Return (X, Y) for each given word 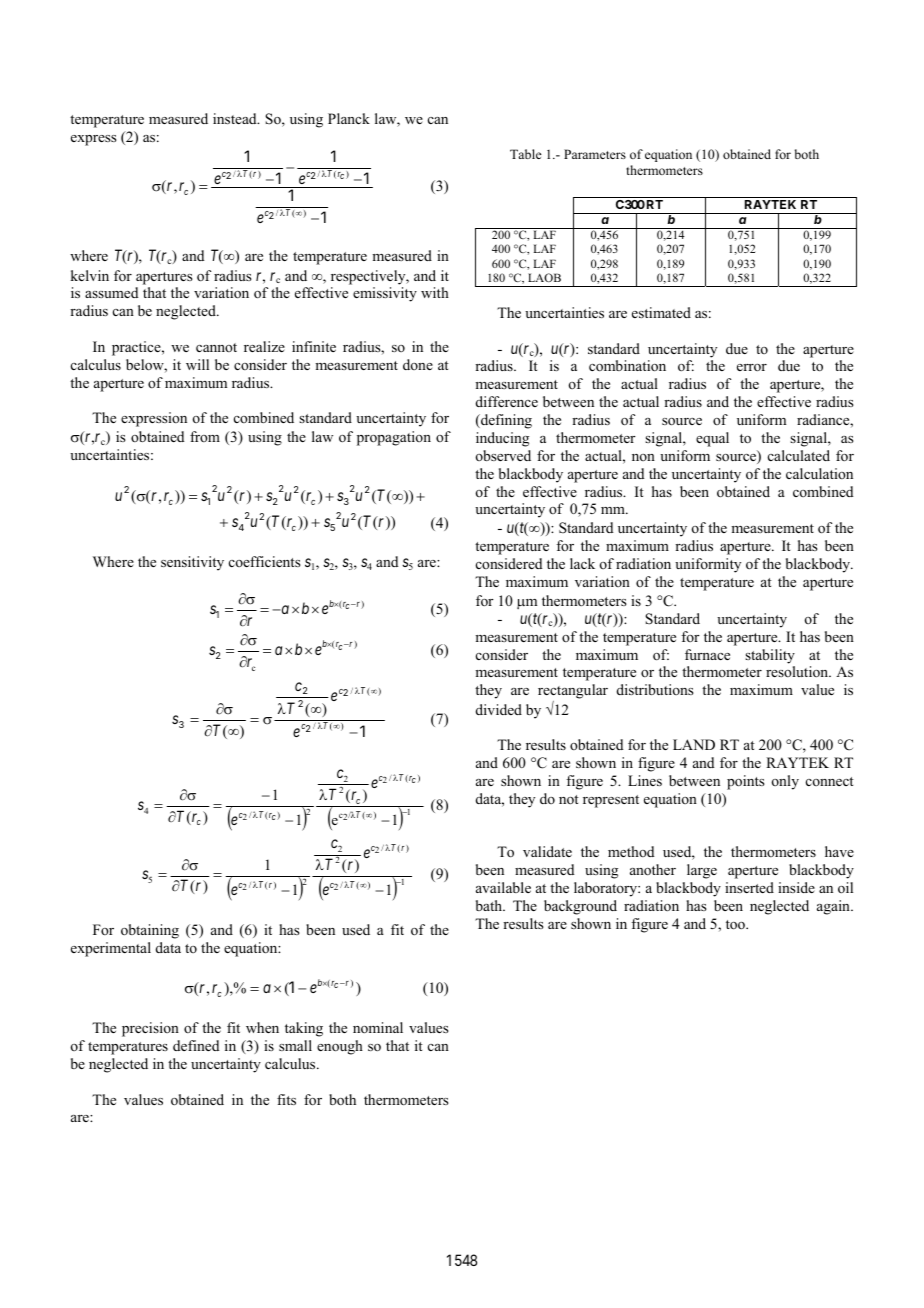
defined (196, 1045)
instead (236, 118)
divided (499, 709)
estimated (661, 312)
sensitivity (192, 563)
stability (770, 656)
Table (526, 154)
